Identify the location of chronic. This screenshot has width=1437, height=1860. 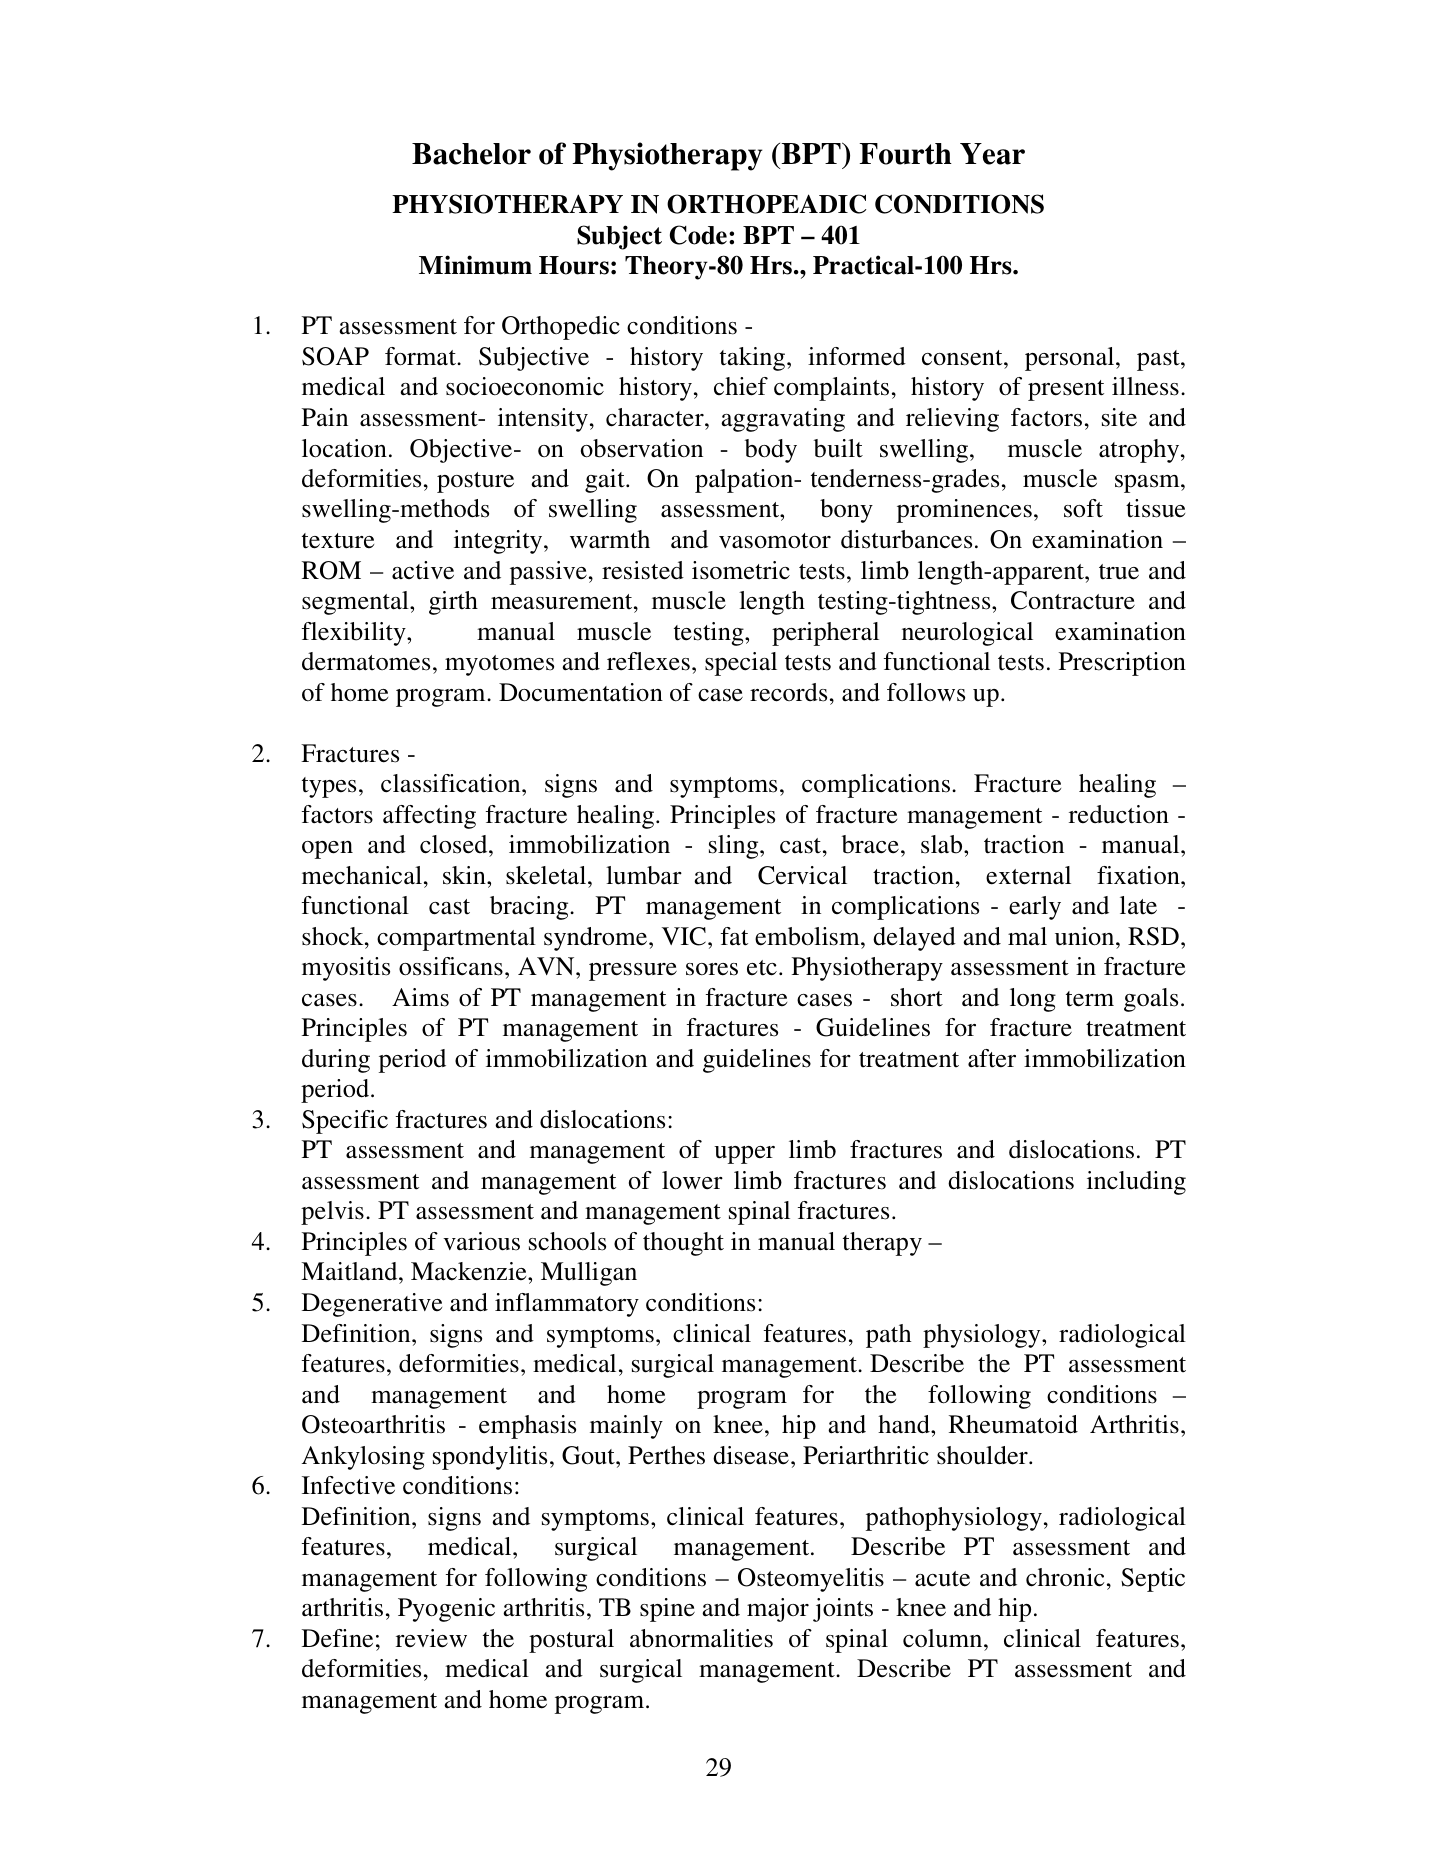
(1065, 1577).
